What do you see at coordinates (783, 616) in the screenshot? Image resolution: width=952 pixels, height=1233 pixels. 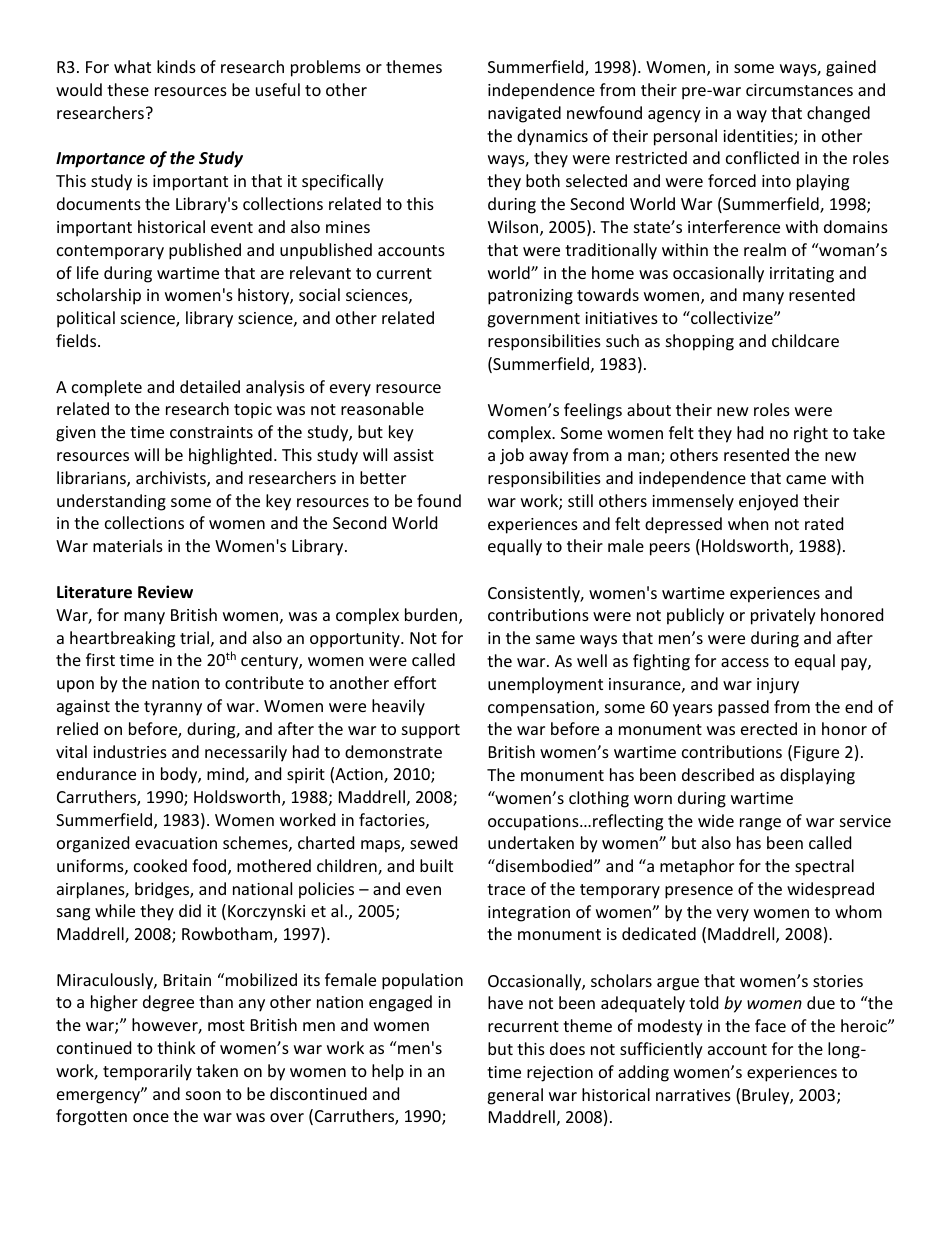 I see `privately` at bounding box center [783, 616].
